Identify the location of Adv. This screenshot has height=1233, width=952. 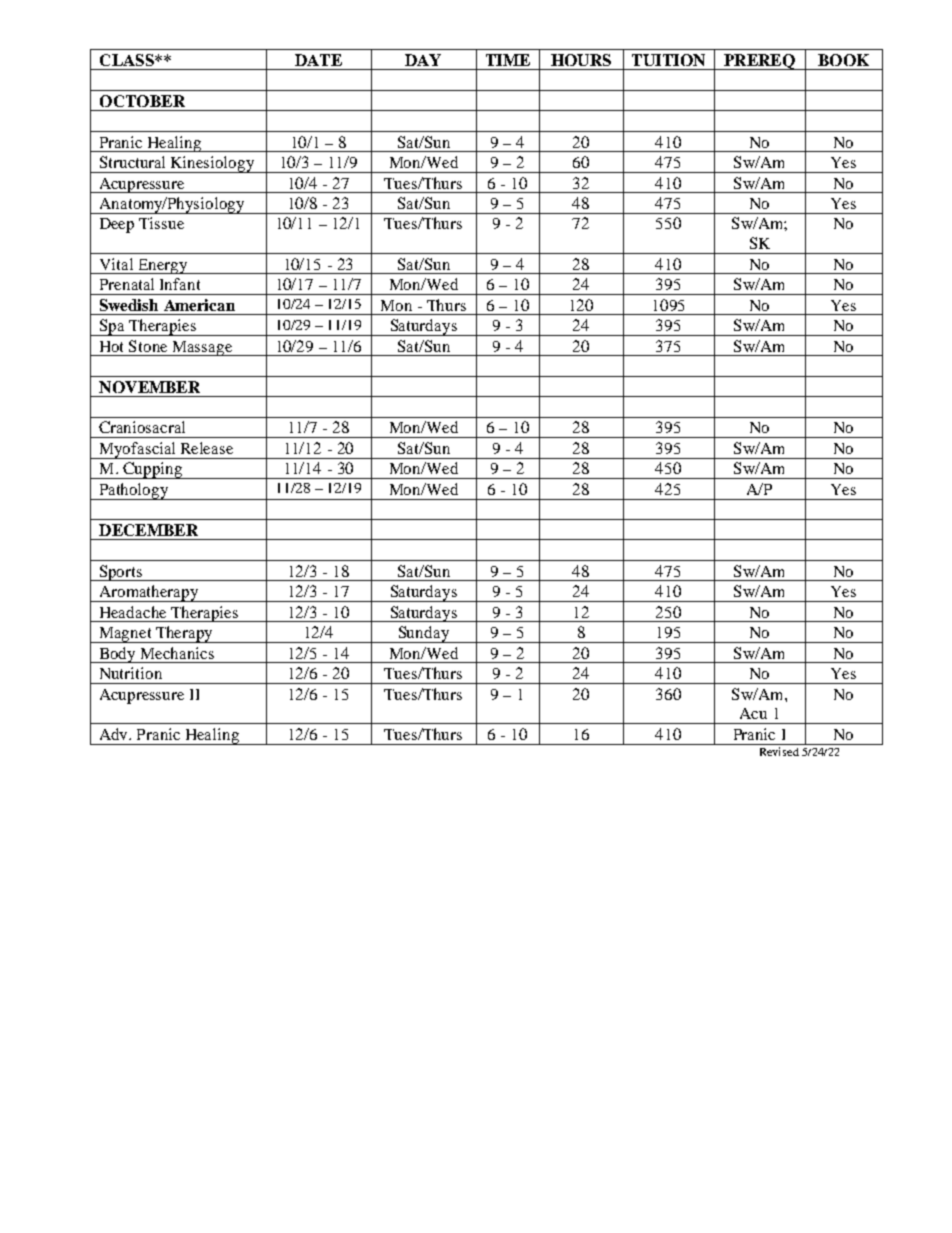
(115, 734).
